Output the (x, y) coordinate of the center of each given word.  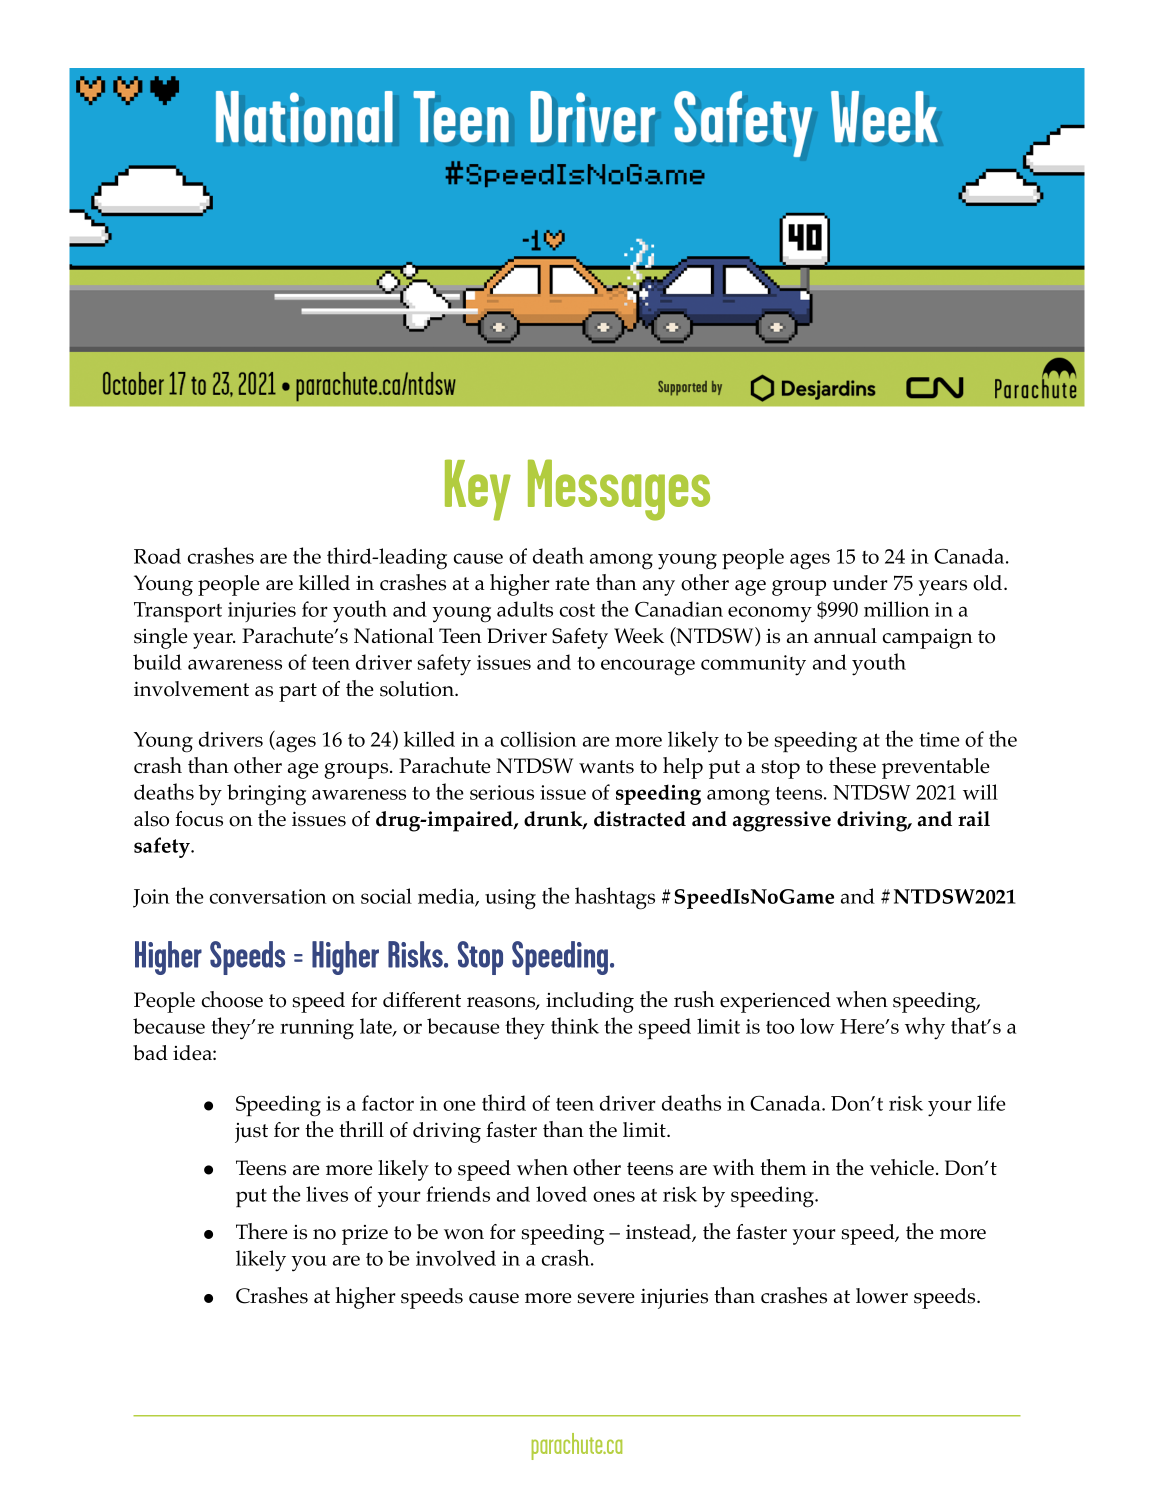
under (860, 583)
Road (157, 556)
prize (365, 1235)
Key (478, 490)
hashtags (615, 898)
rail (974, 819)
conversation (268, 896)
